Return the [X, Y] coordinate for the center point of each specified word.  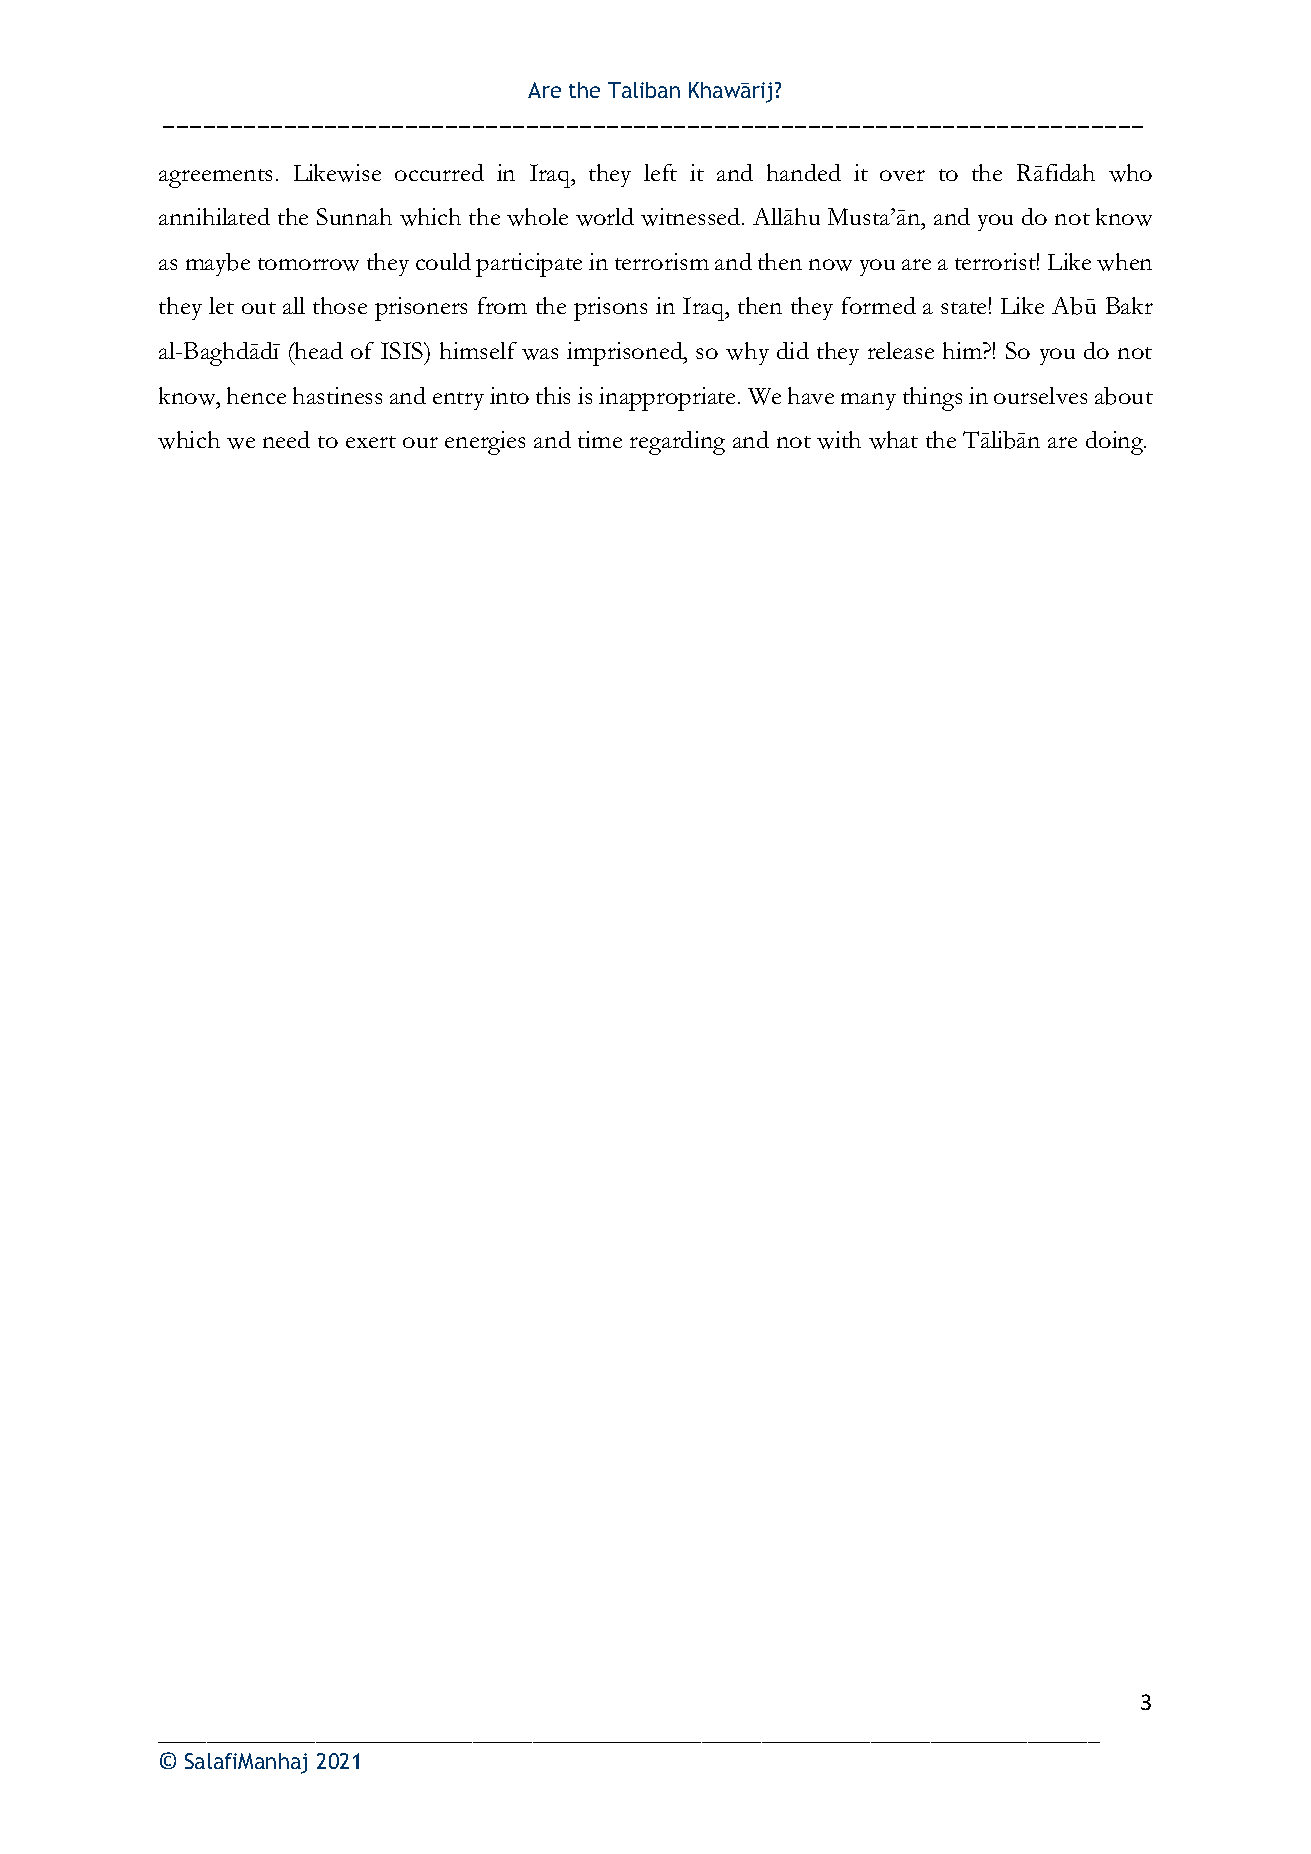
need [286, 439]
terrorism [662, 261]
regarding [677, 443]
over [902, 175]
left [660, 172]
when [1124, 262]
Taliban [644, 90]
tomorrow [308, 264]
